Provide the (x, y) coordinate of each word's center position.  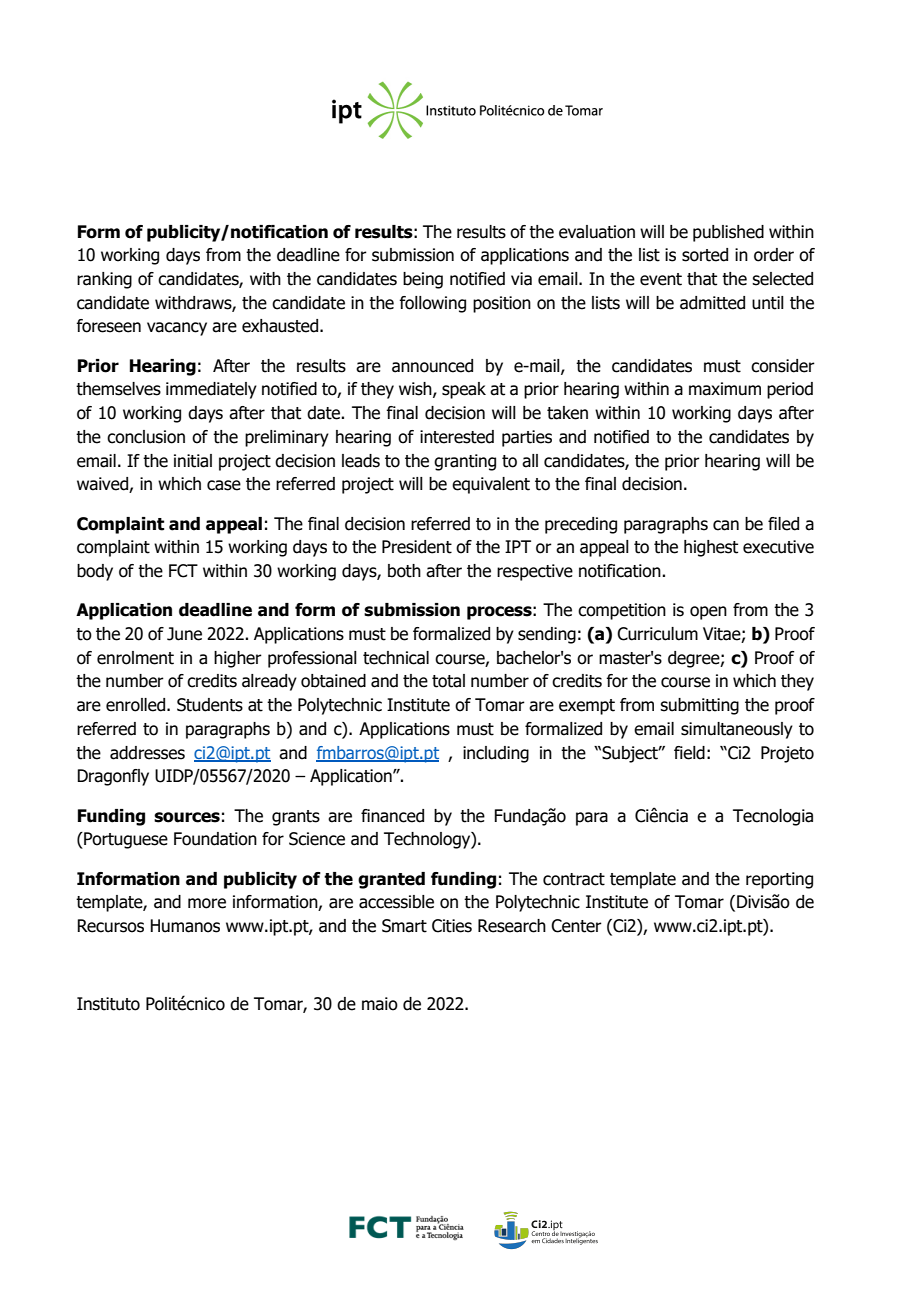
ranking (104, 280)
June (184, 634)
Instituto (108, 1004)
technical (396, 658)
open (708, 613)
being (423, 280)
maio (380, 1004)
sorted (705, 255)
